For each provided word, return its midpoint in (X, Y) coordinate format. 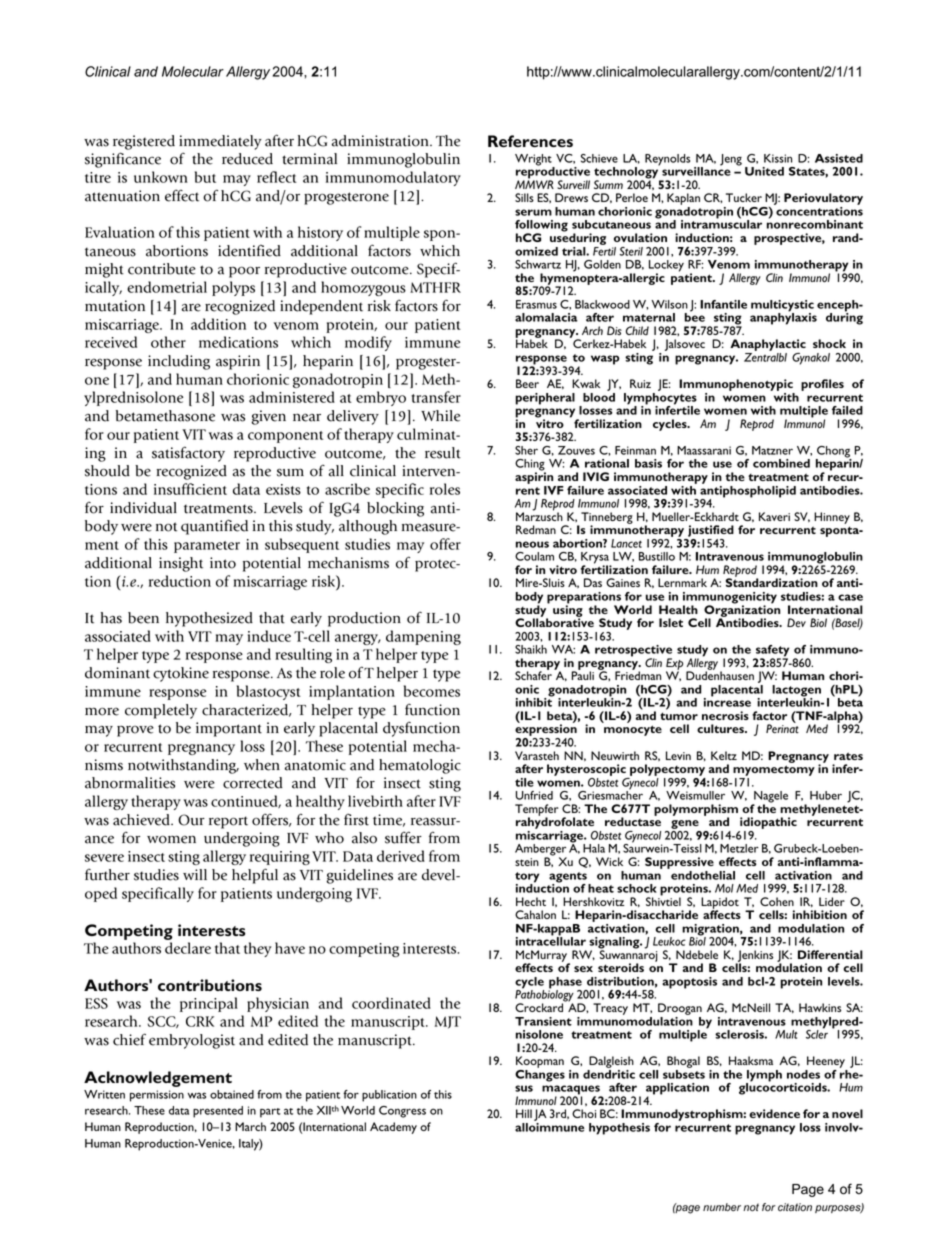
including (179, 362)
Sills (524, 197)
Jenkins (754, 957)
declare (188, 948)
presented (218, 1112)
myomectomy (774, 772)
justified (710, 532)
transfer (436, 397)
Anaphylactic (768, 346)
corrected (253, 783)
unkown (161, 177)
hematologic (420, 766)
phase (565, 984)
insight (181, 564)
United (764, 171)
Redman (536, 529)
